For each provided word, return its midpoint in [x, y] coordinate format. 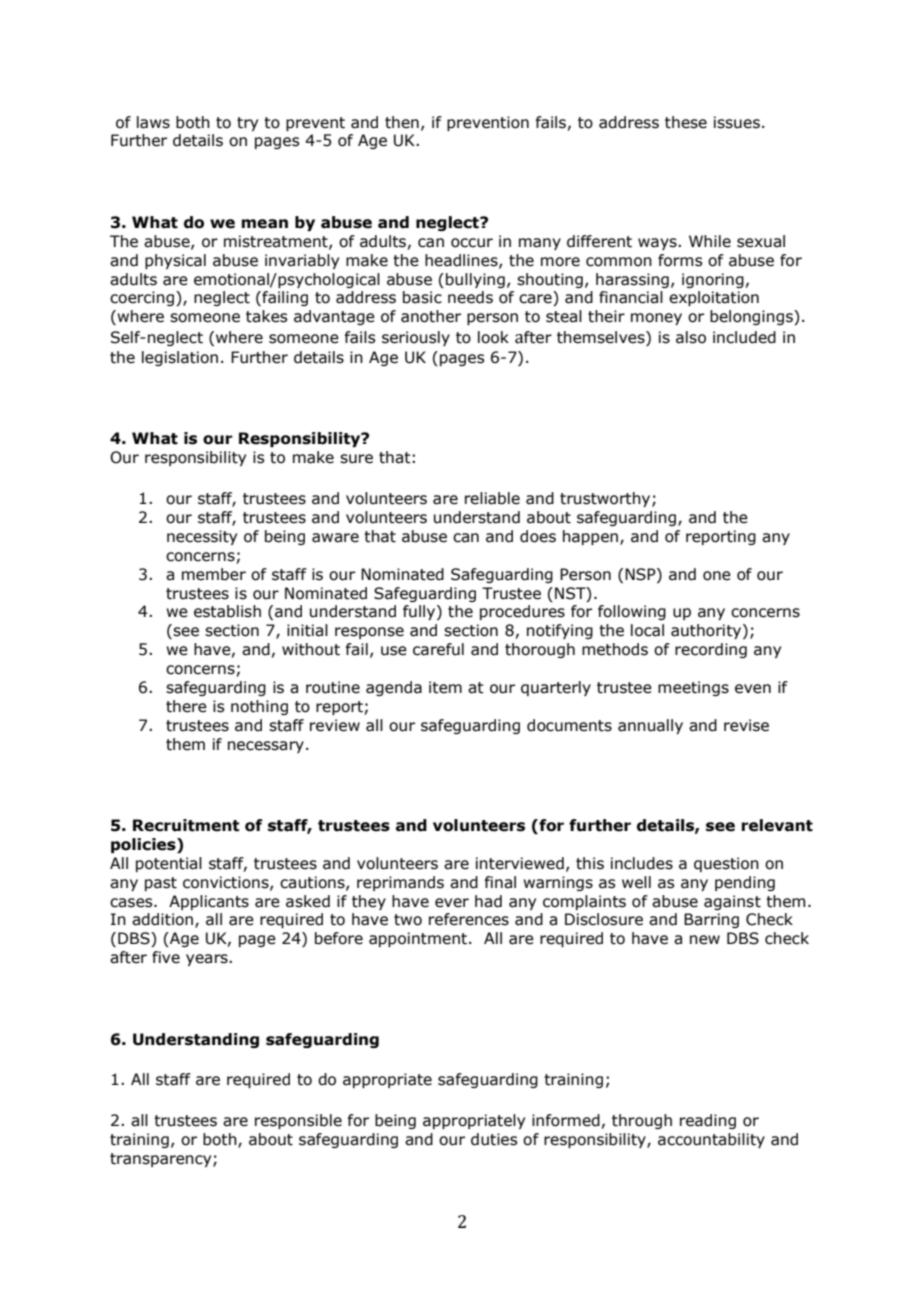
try [247, 124]
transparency [162, 1160]
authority [707, 631]
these [686, 122]
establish [227, 611]
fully [420, 612]
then [402, 122]
